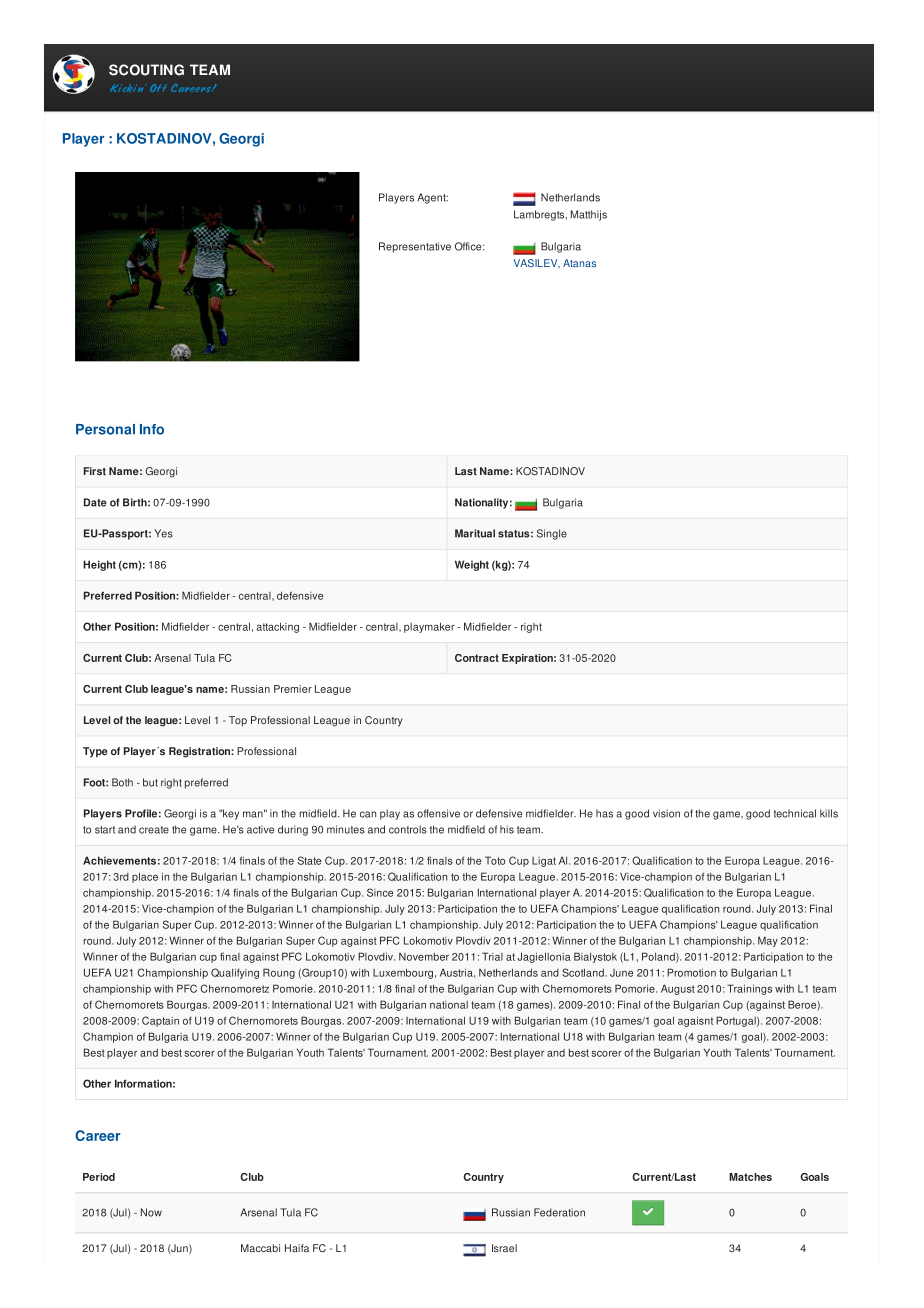  What do you see at coordinates (415, 247) in the screenshot?
I see `Representative` at bounding box center [415, 247].
